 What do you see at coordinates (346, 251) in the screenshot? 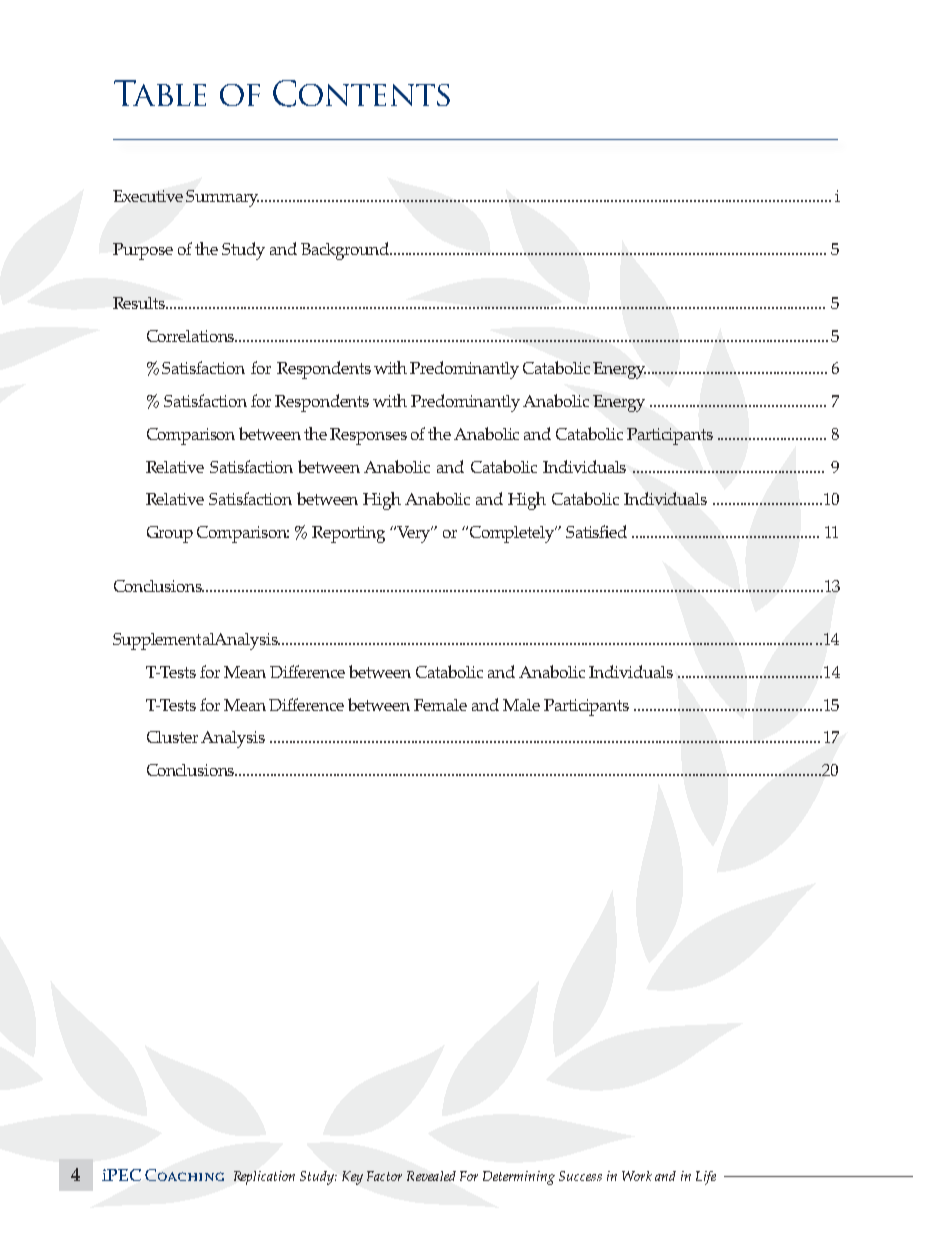
I see `Background` at bounding box center [346, 251].
